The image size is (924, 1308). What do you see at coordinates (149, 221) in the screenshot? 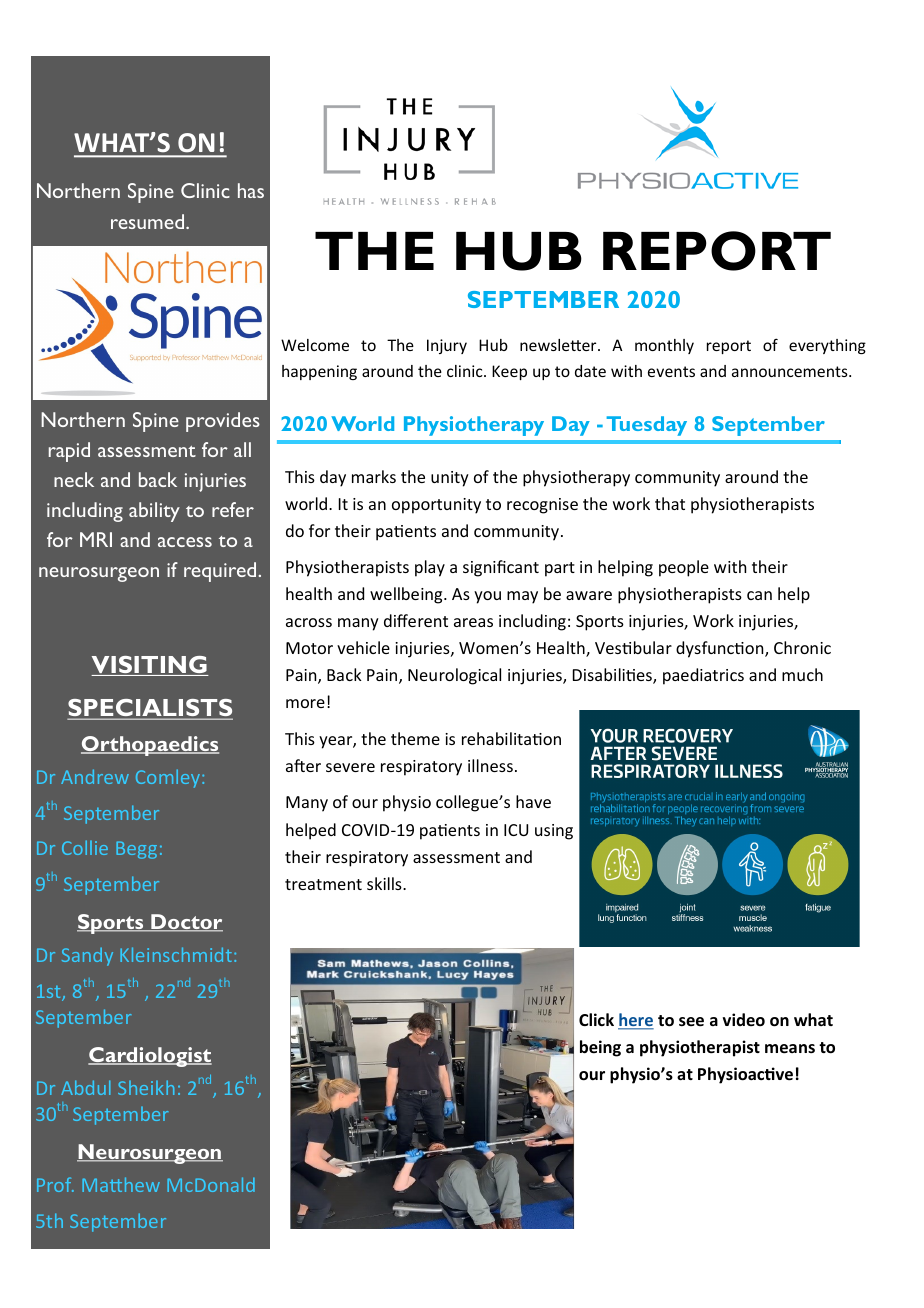
I see `resumed` at bounding box center [149, 221].
